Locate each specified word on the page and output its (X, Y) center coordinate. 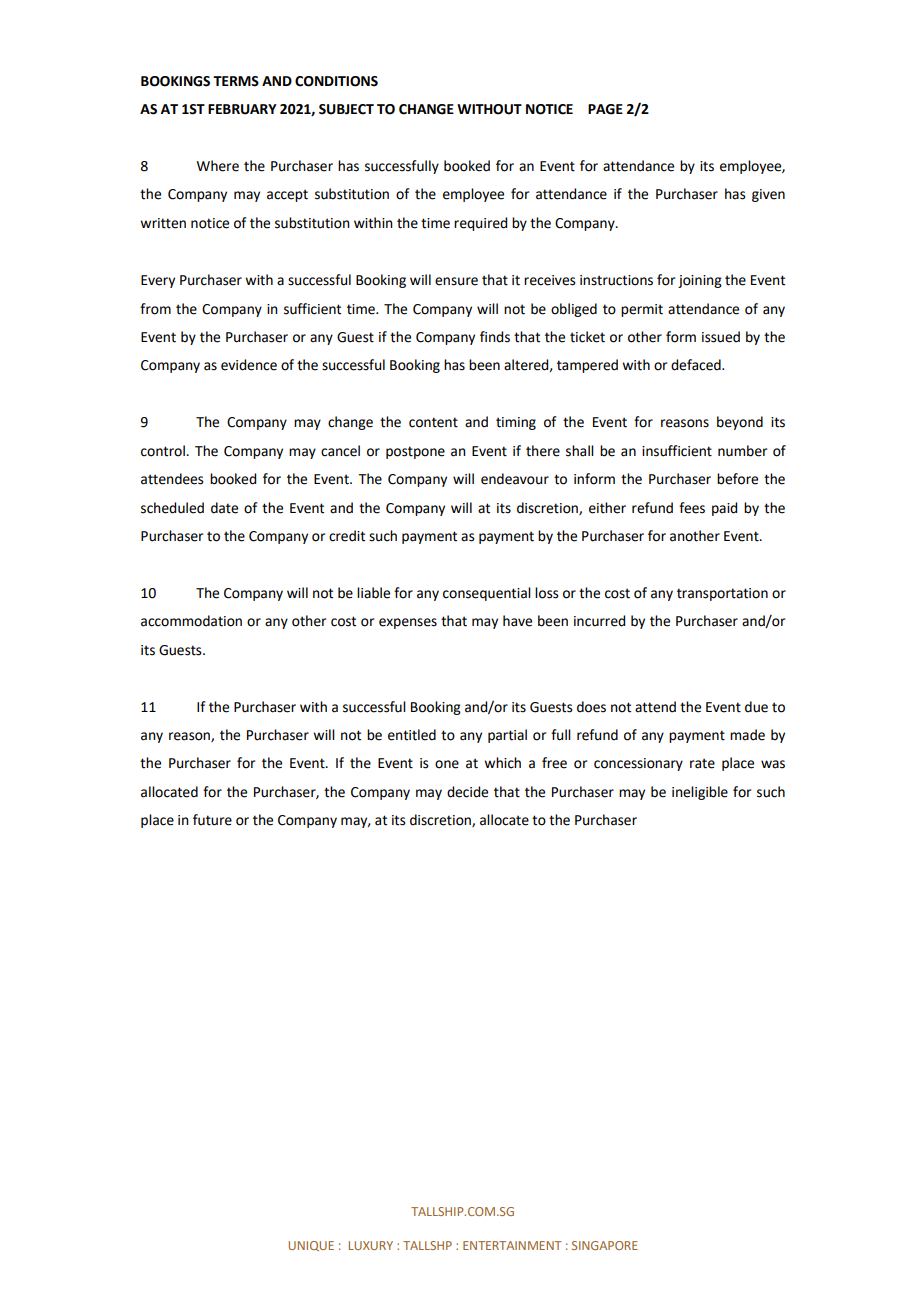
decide (467, 792)
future (212, 820)
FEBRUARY (242, 109)
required (480, 224)
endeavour (515, 479)
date (224, 508)
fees (692, 508)
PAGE (605, 109)
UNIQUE (311, 1246)
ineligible (700, 793)
